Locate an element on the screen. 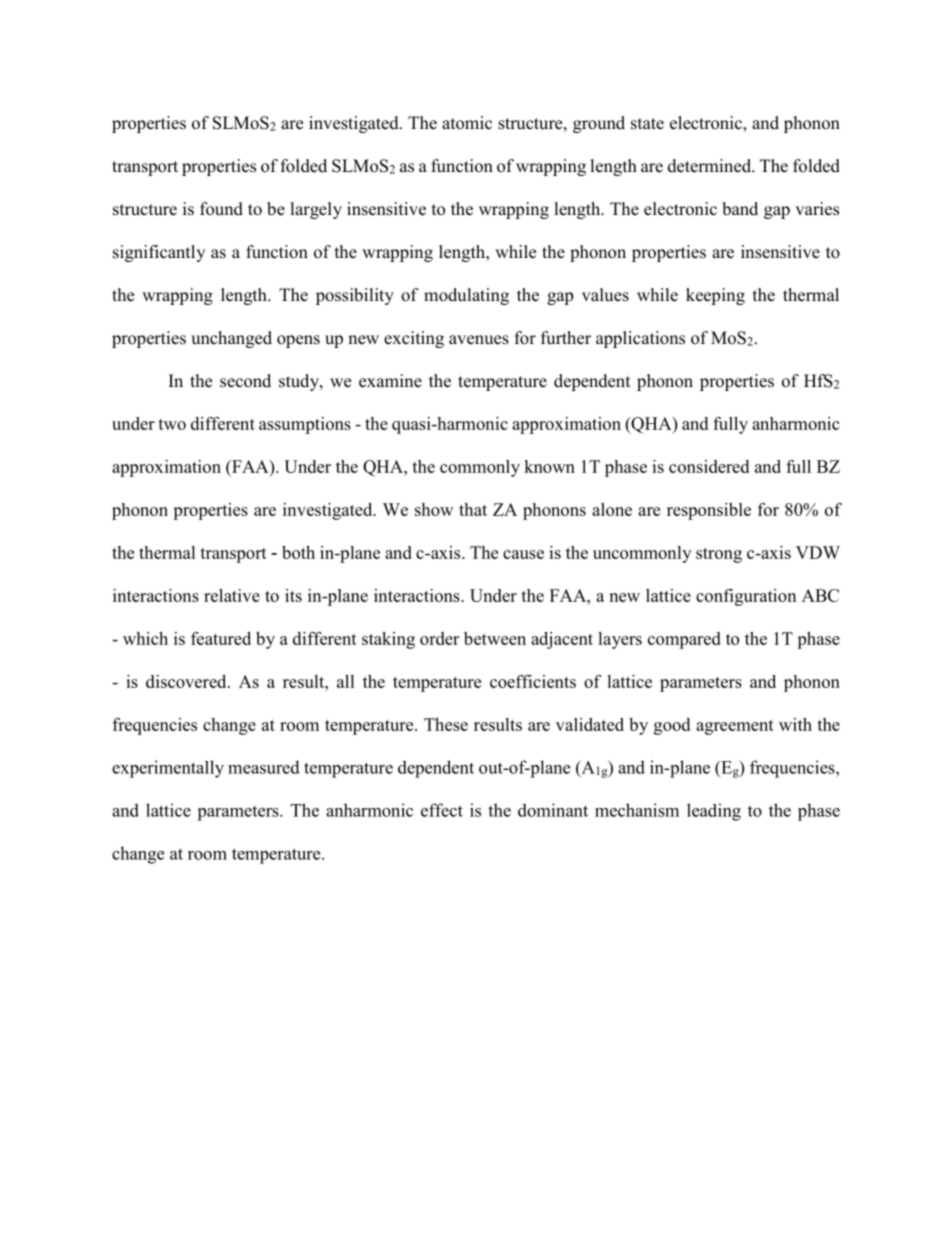 The image size is (952, 1233). cause is located at coordinates (523, 554).
